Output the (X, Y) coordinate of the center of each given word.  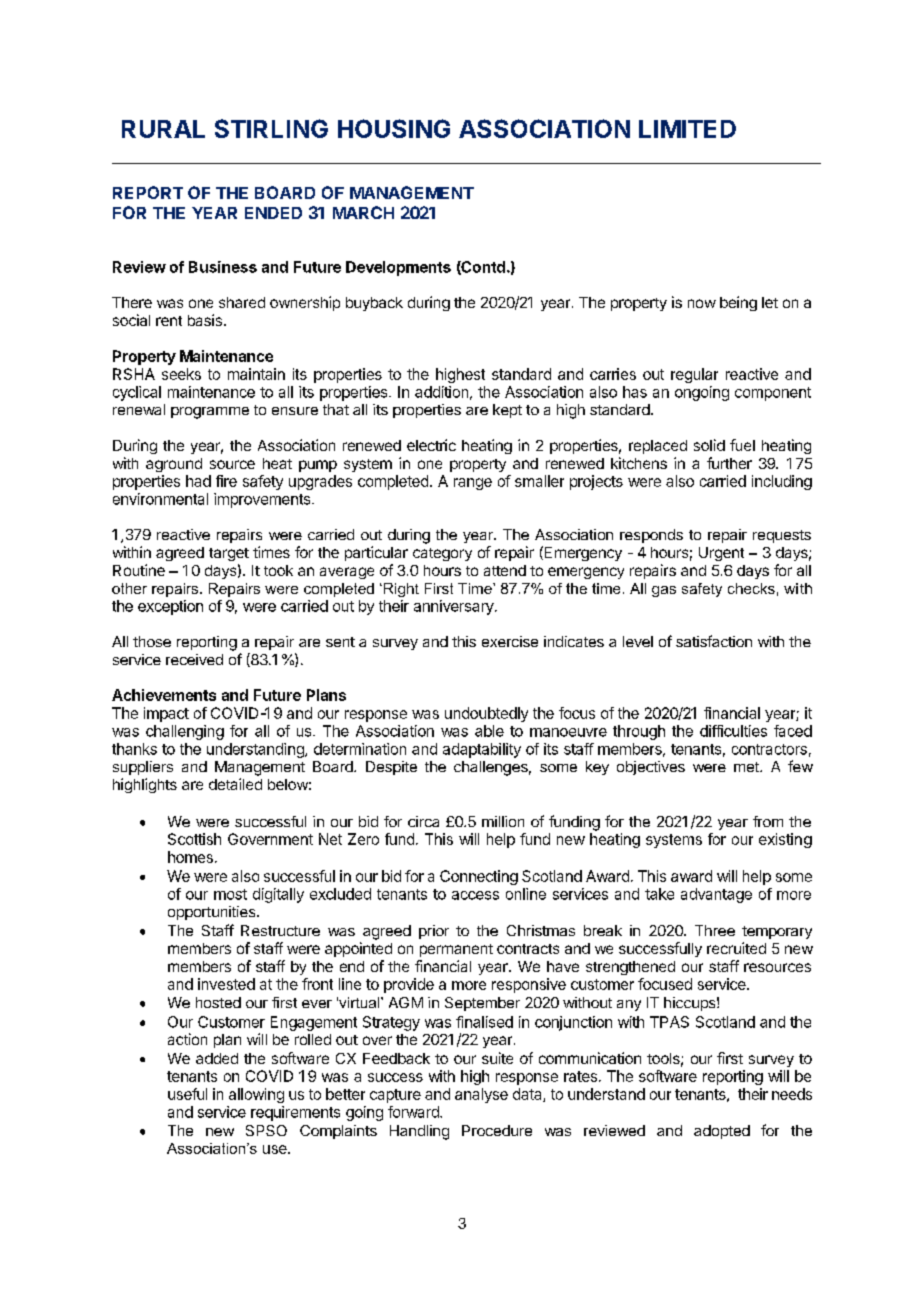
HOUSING (394, 128)
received (194, 659)
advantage (716, 895)
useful (187, 1094)
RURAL (163, 129)
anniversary (455, 607)
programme (210, 413)
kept (507, 411)
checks (751, 588)
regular (694, 375)
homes (190, 857)
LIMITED (687, 129)
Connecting (479, 877)
